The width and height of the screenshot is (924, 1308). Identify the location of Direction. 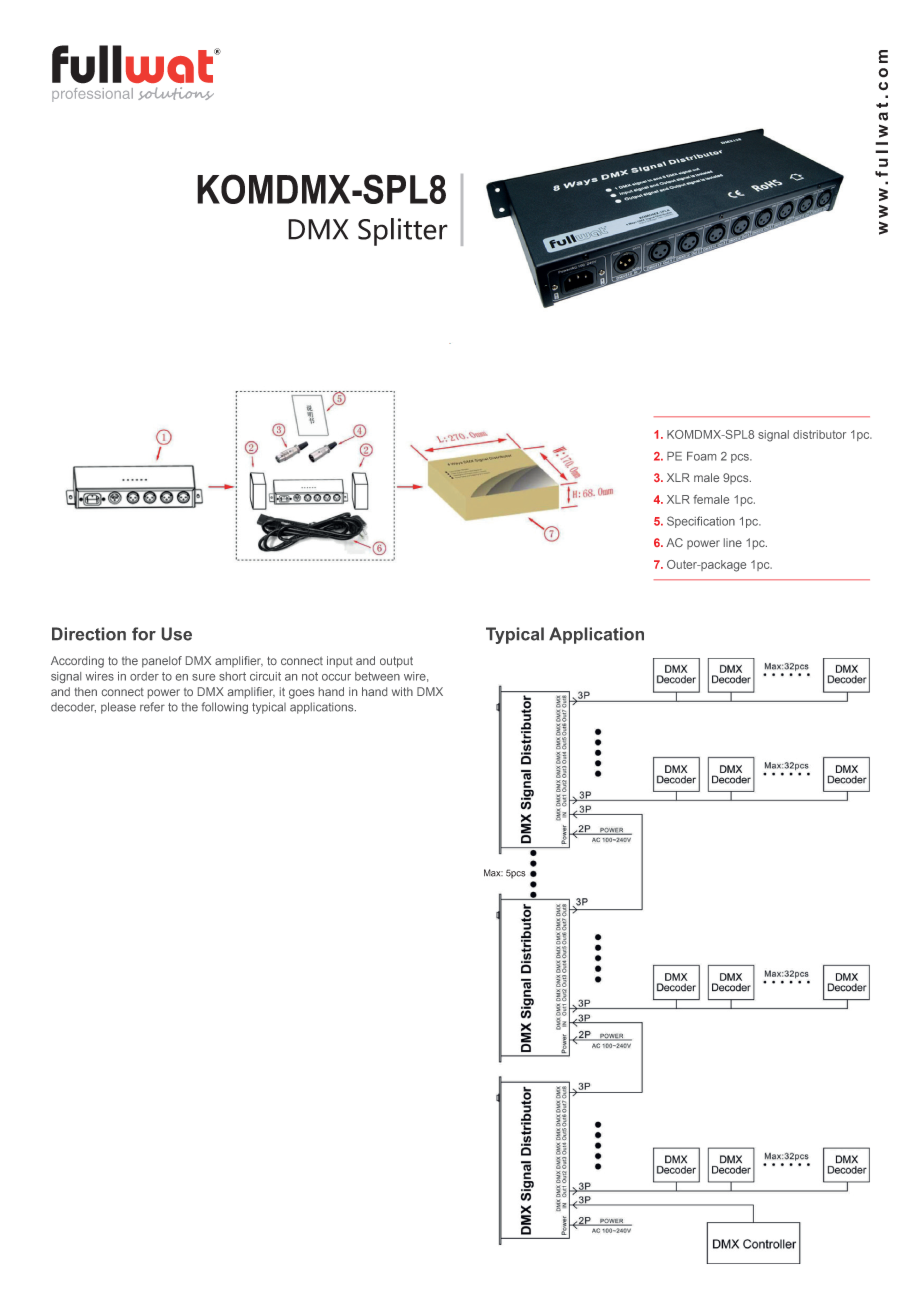
(89, 634).
